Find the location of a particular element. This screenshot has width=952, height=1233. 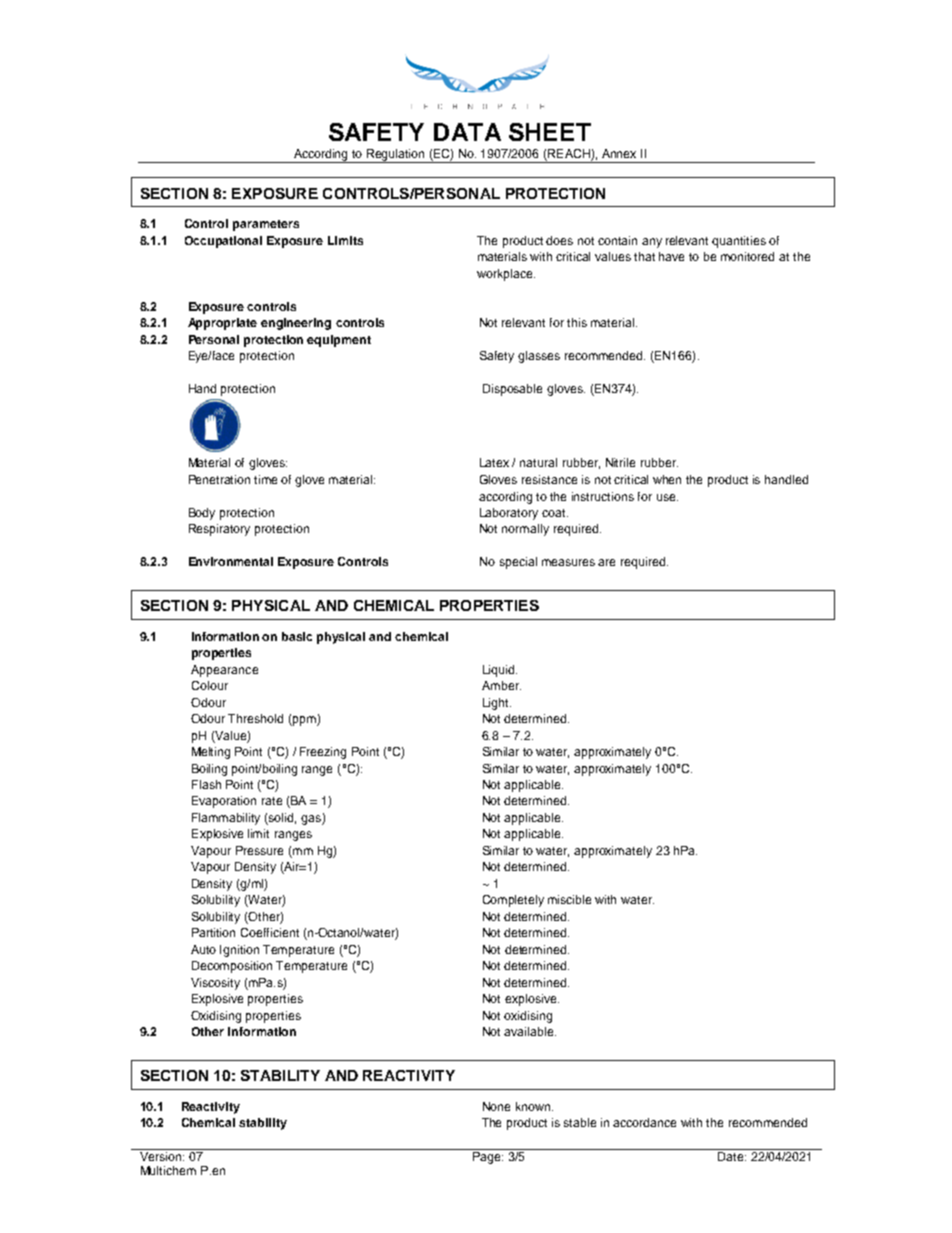

DATA is located at coordinates (467, 132).
